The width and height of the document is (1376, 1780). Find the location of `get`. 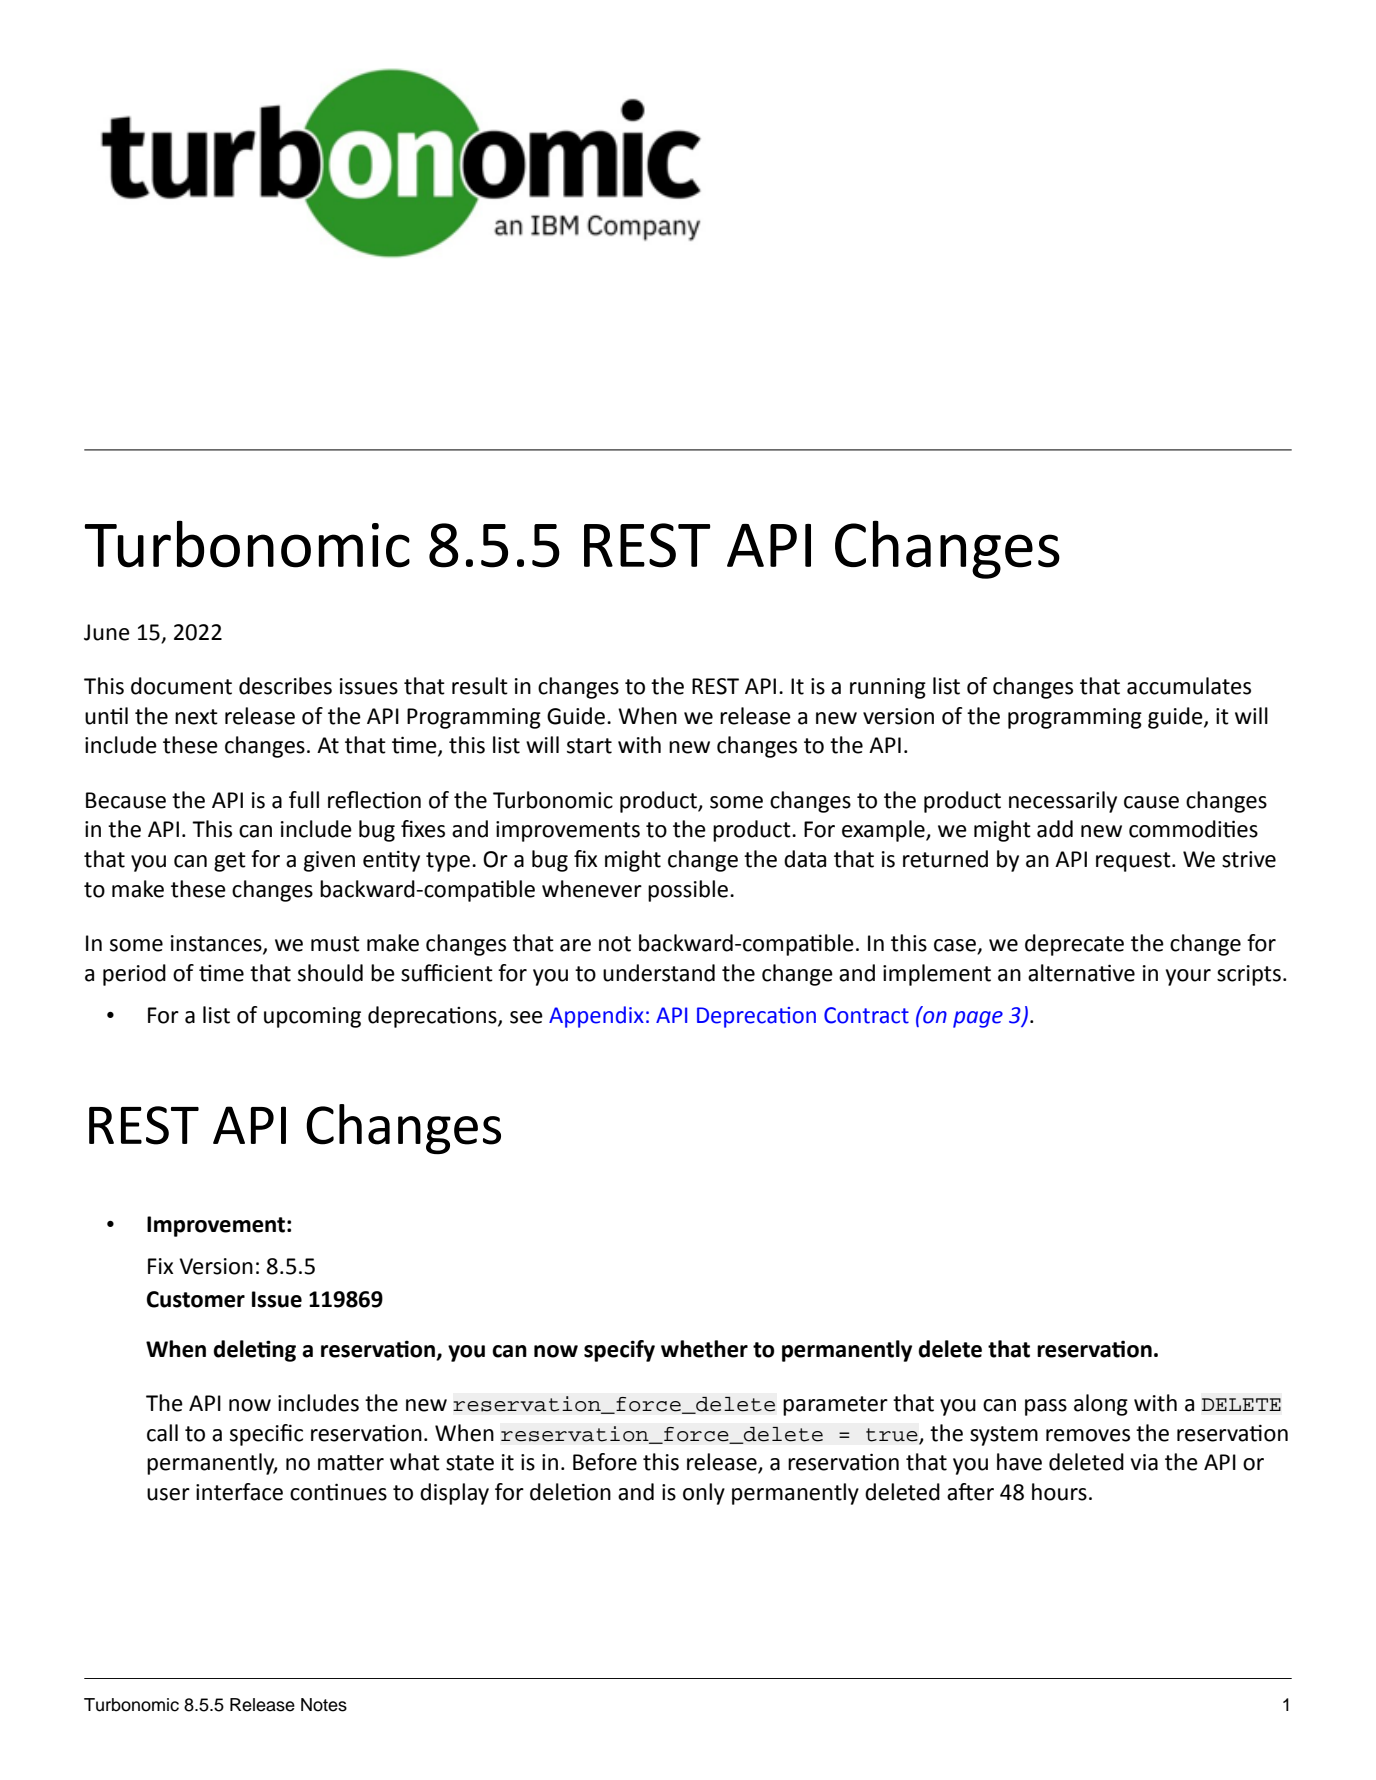

get is located at coordinates (230, 862).
